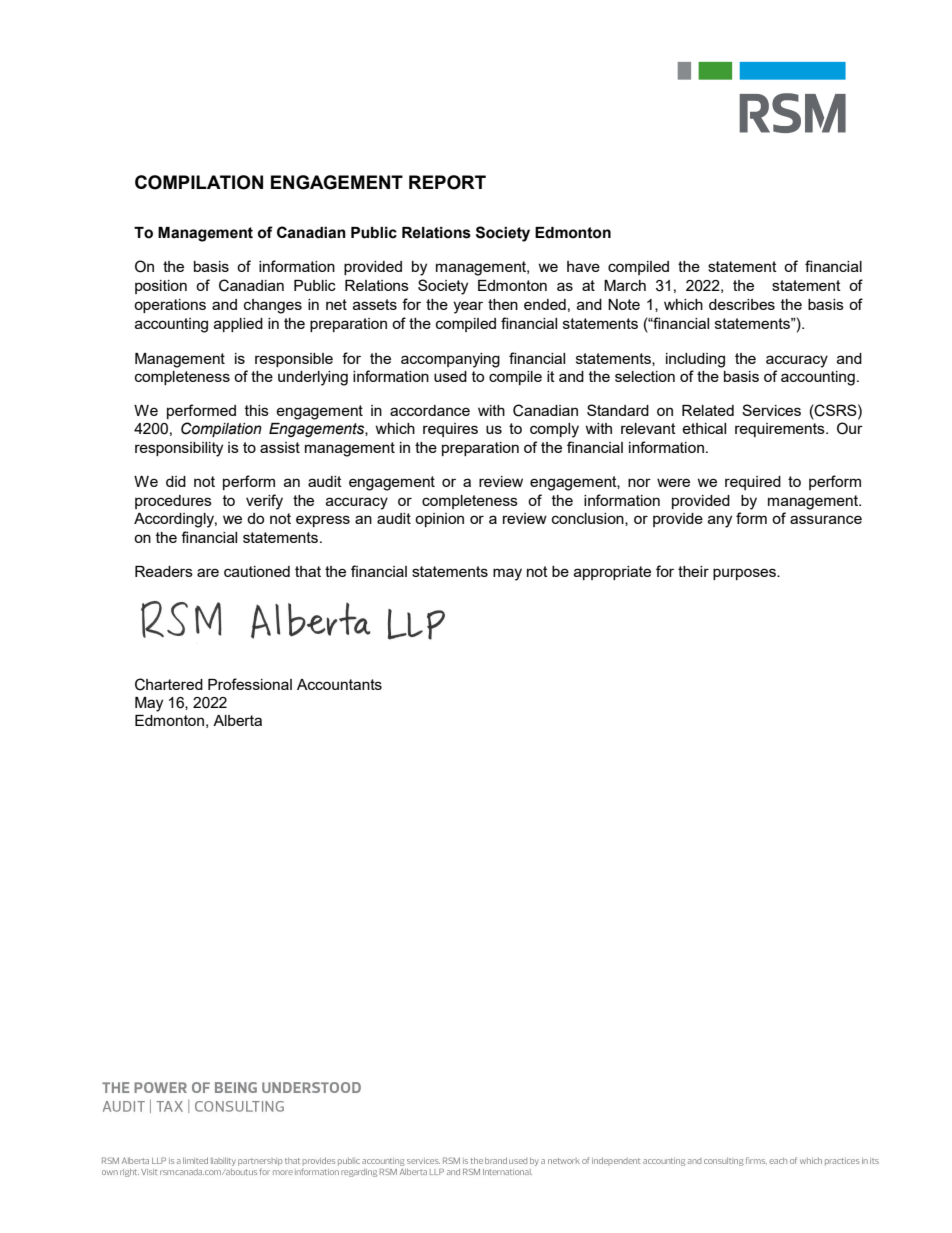  I want to click on March, so click(625, 285).
